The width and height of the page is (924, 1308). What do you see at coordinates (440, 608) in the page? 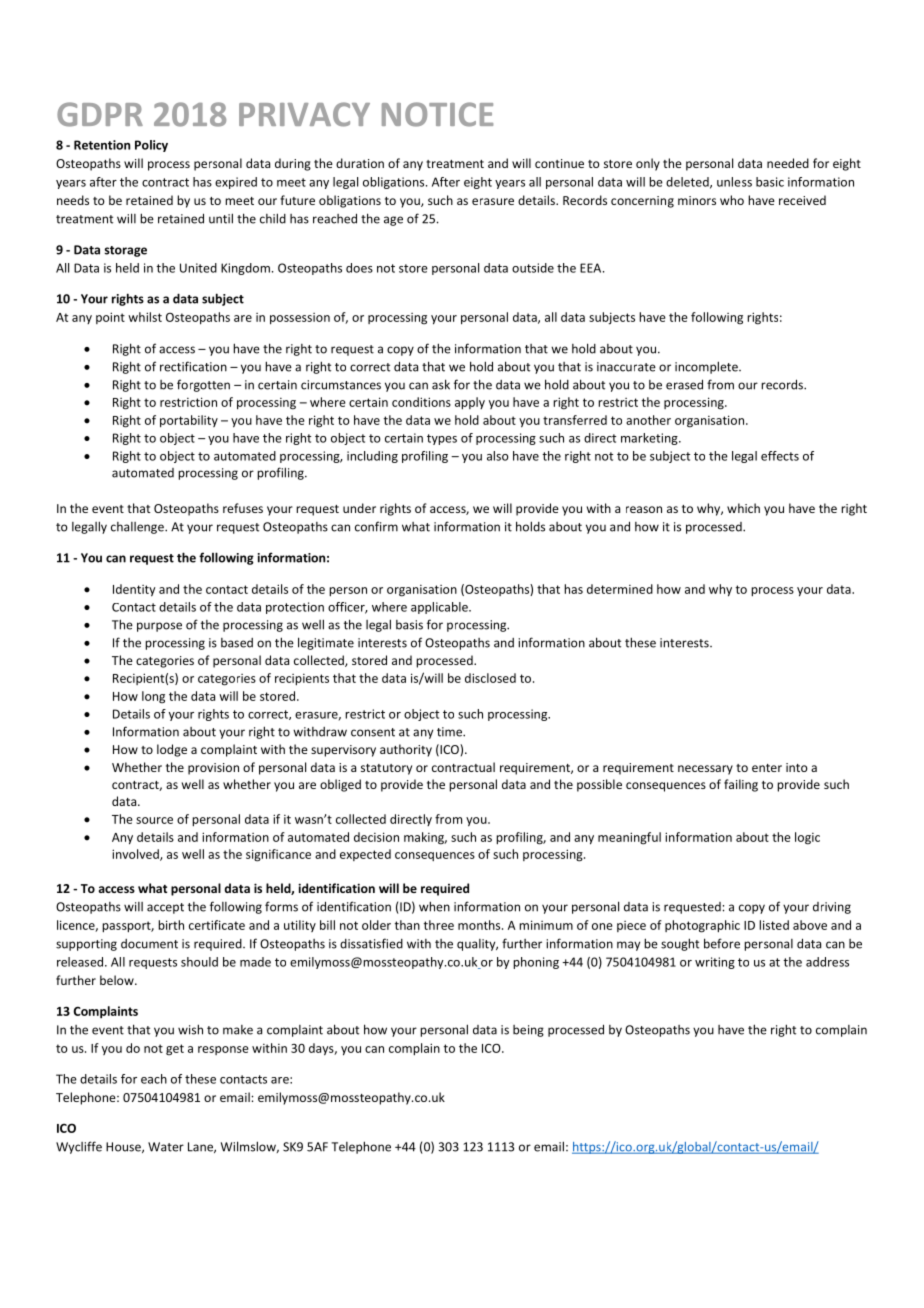
I see `applicable` at bounding box center [440, 608].
